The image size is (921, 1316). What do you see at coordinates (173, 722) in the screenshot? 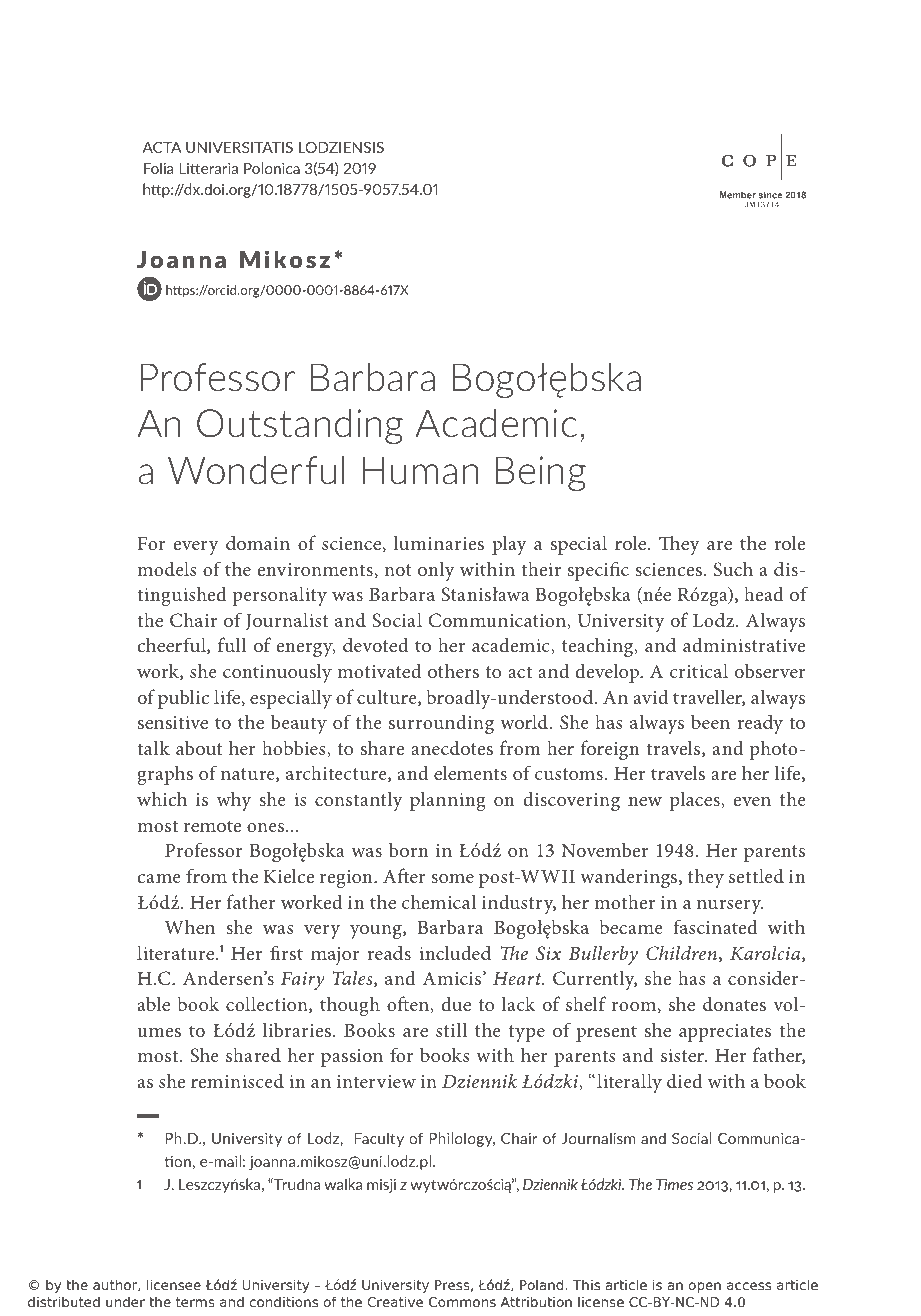
I see `sensitive` at bounding box center [173, 722].
